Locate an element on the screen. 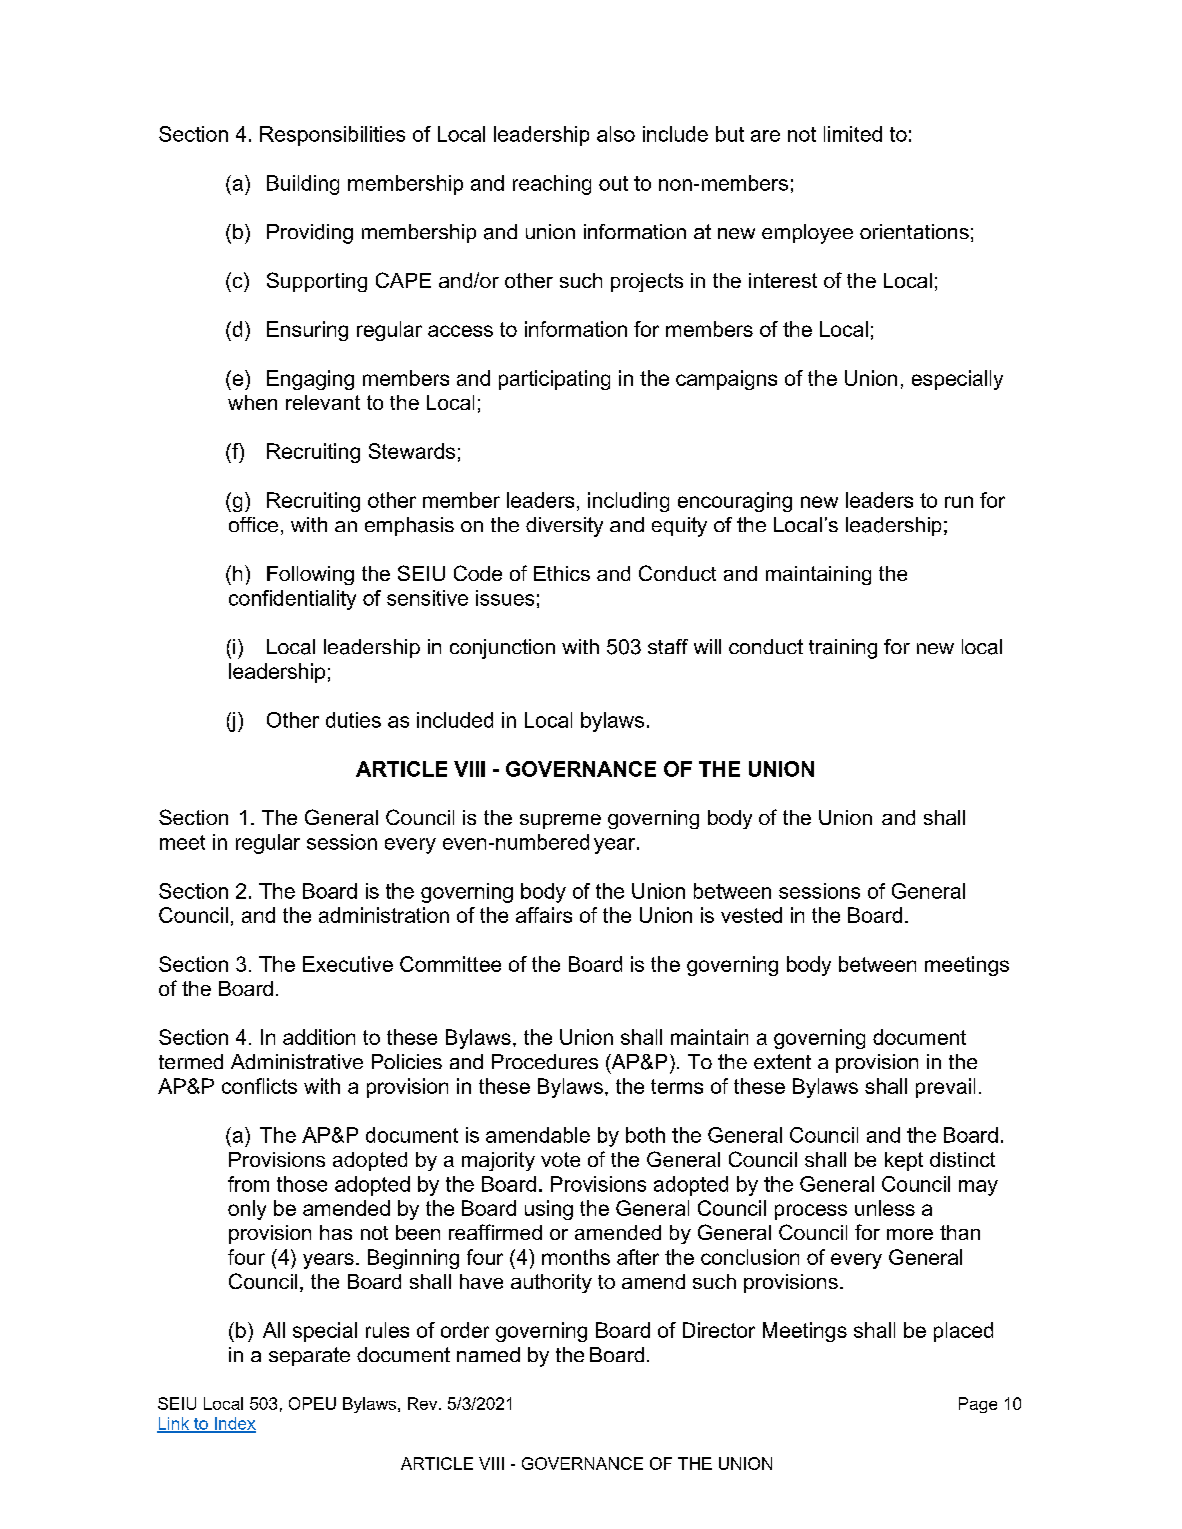 The height and width of the screenshot is (1529, 1182). Building is located at coordinates (303, 185).
